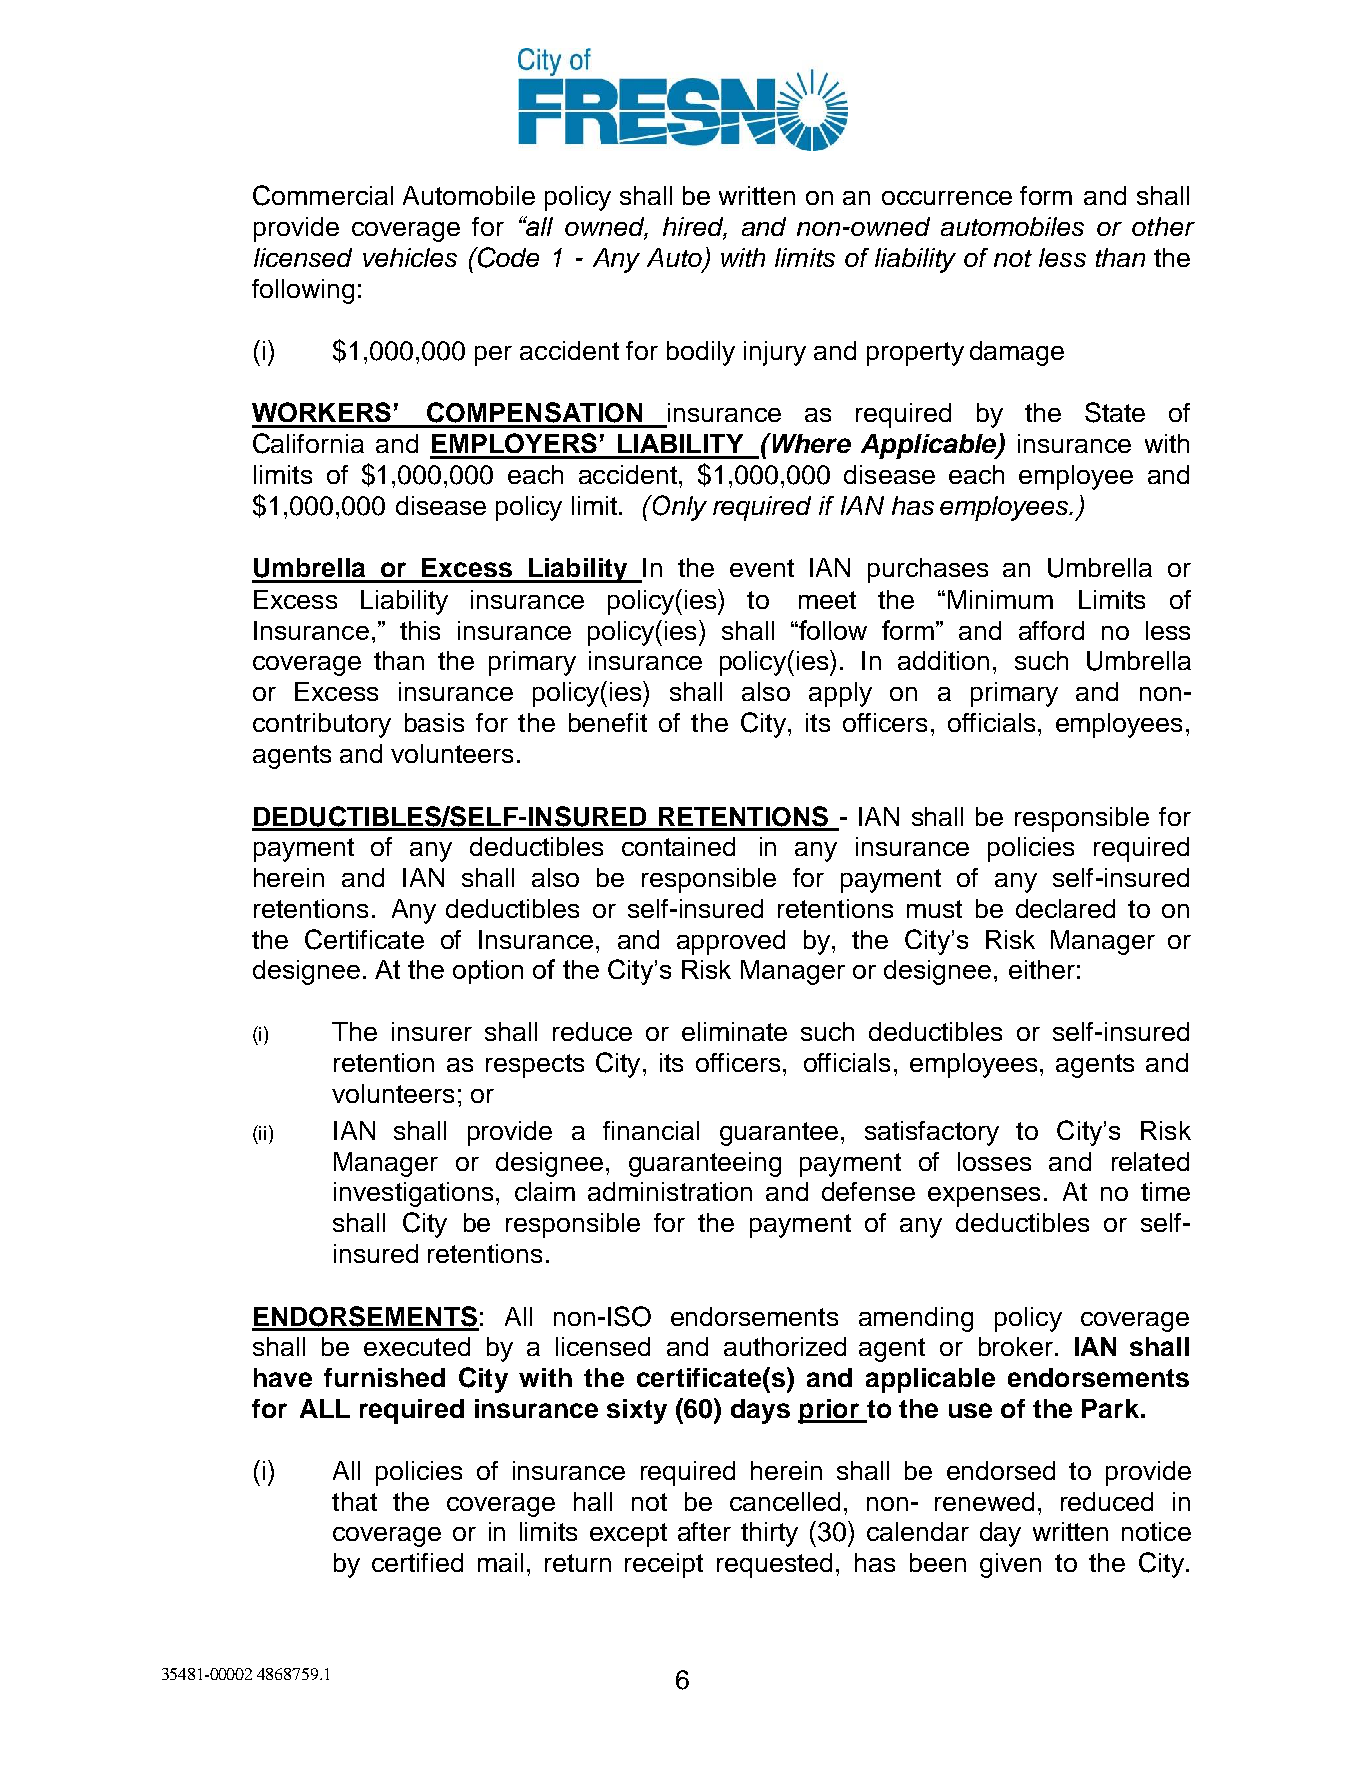 The height and width of the image is (1765, 1364). Describe the element at coordinates (1065, 908) in the image. I see `declared` at that location.
